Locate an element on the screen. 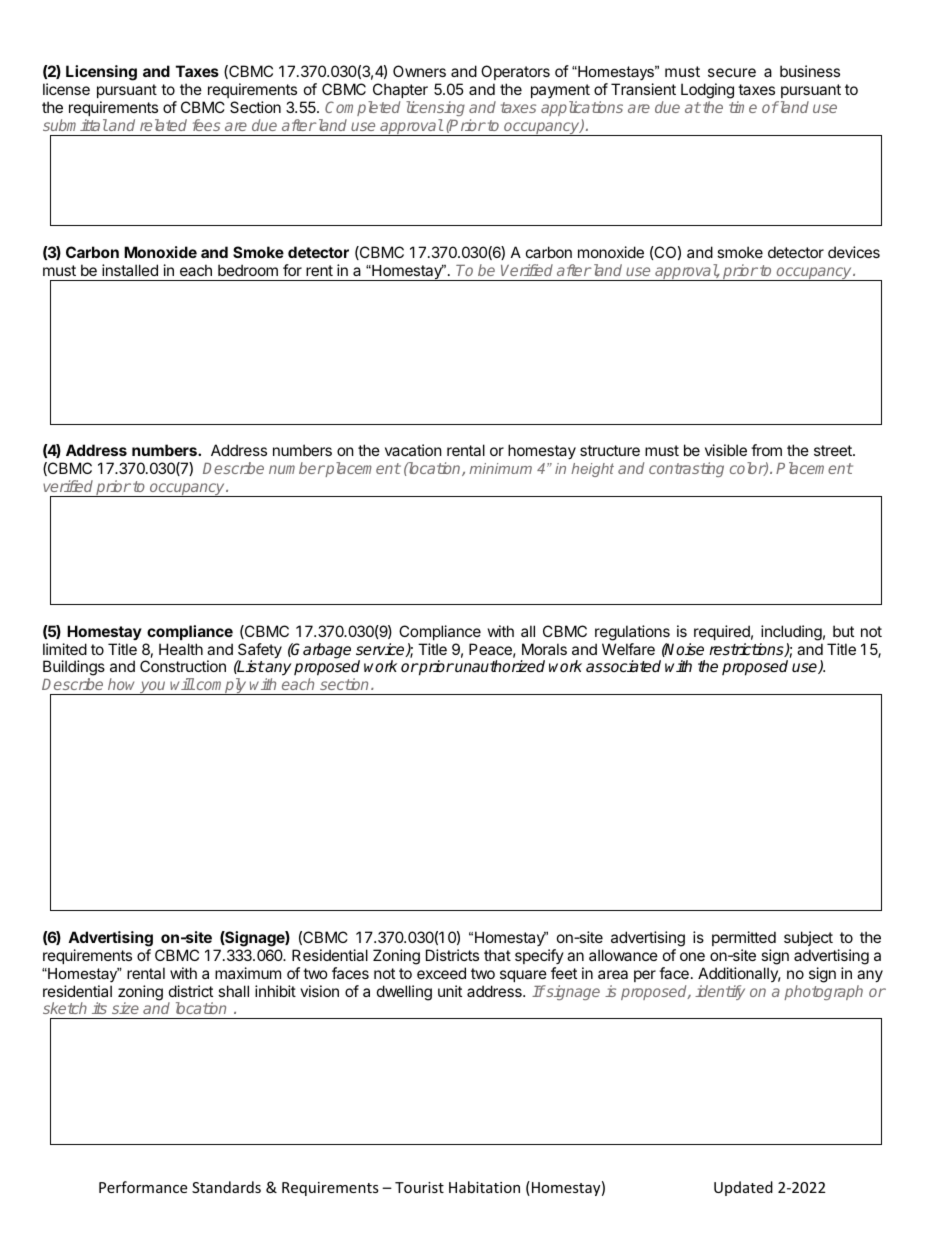 The image size is (952, 1233). from is located at coordinates (766, 450).
